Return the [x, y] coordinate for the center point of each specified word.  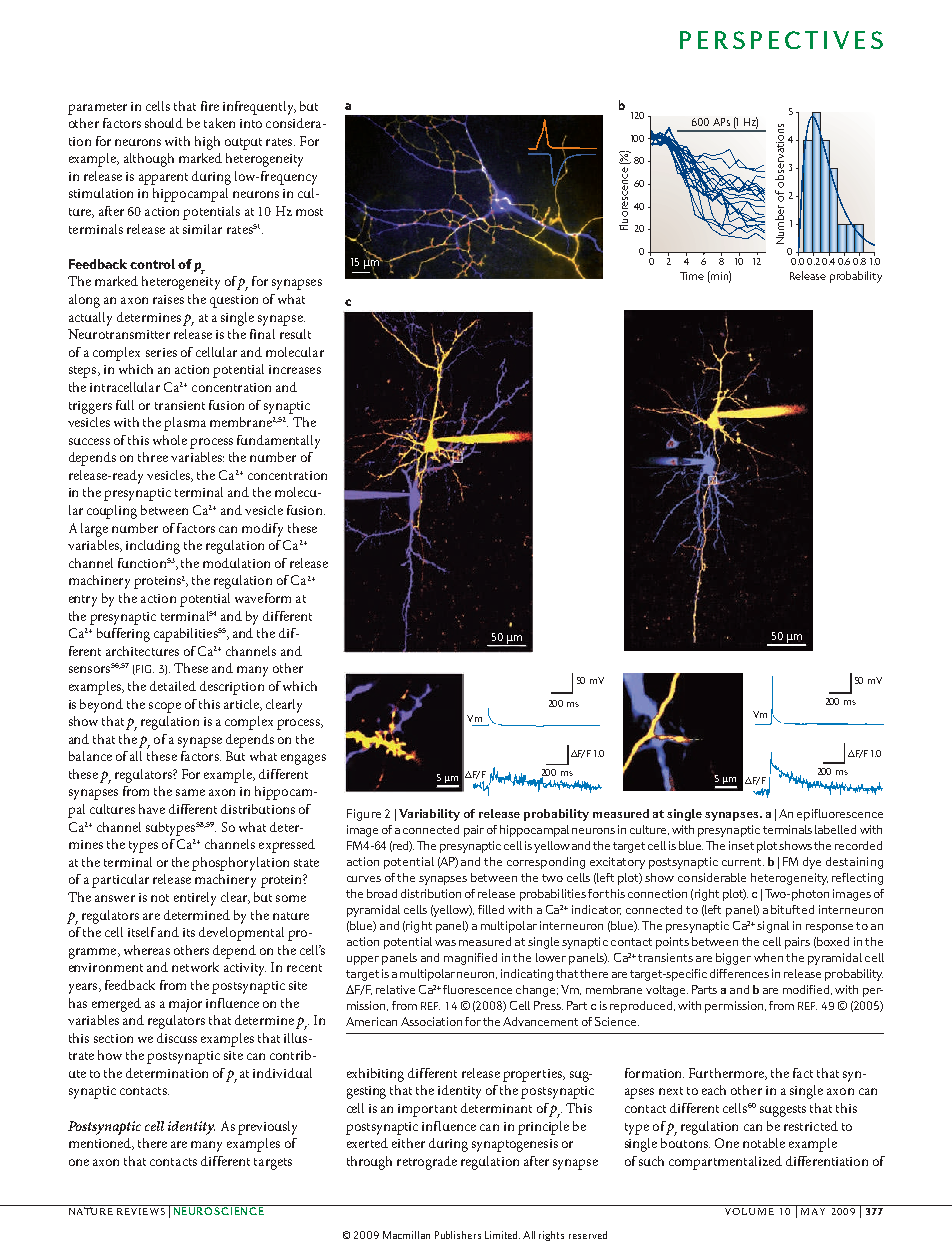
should [164, 123]
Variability [429, 815]
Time [692, 276]
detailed [173, 686]
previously [267, 1128]
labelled [835, 829]
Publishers [458, 1235]
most [309, 212]
